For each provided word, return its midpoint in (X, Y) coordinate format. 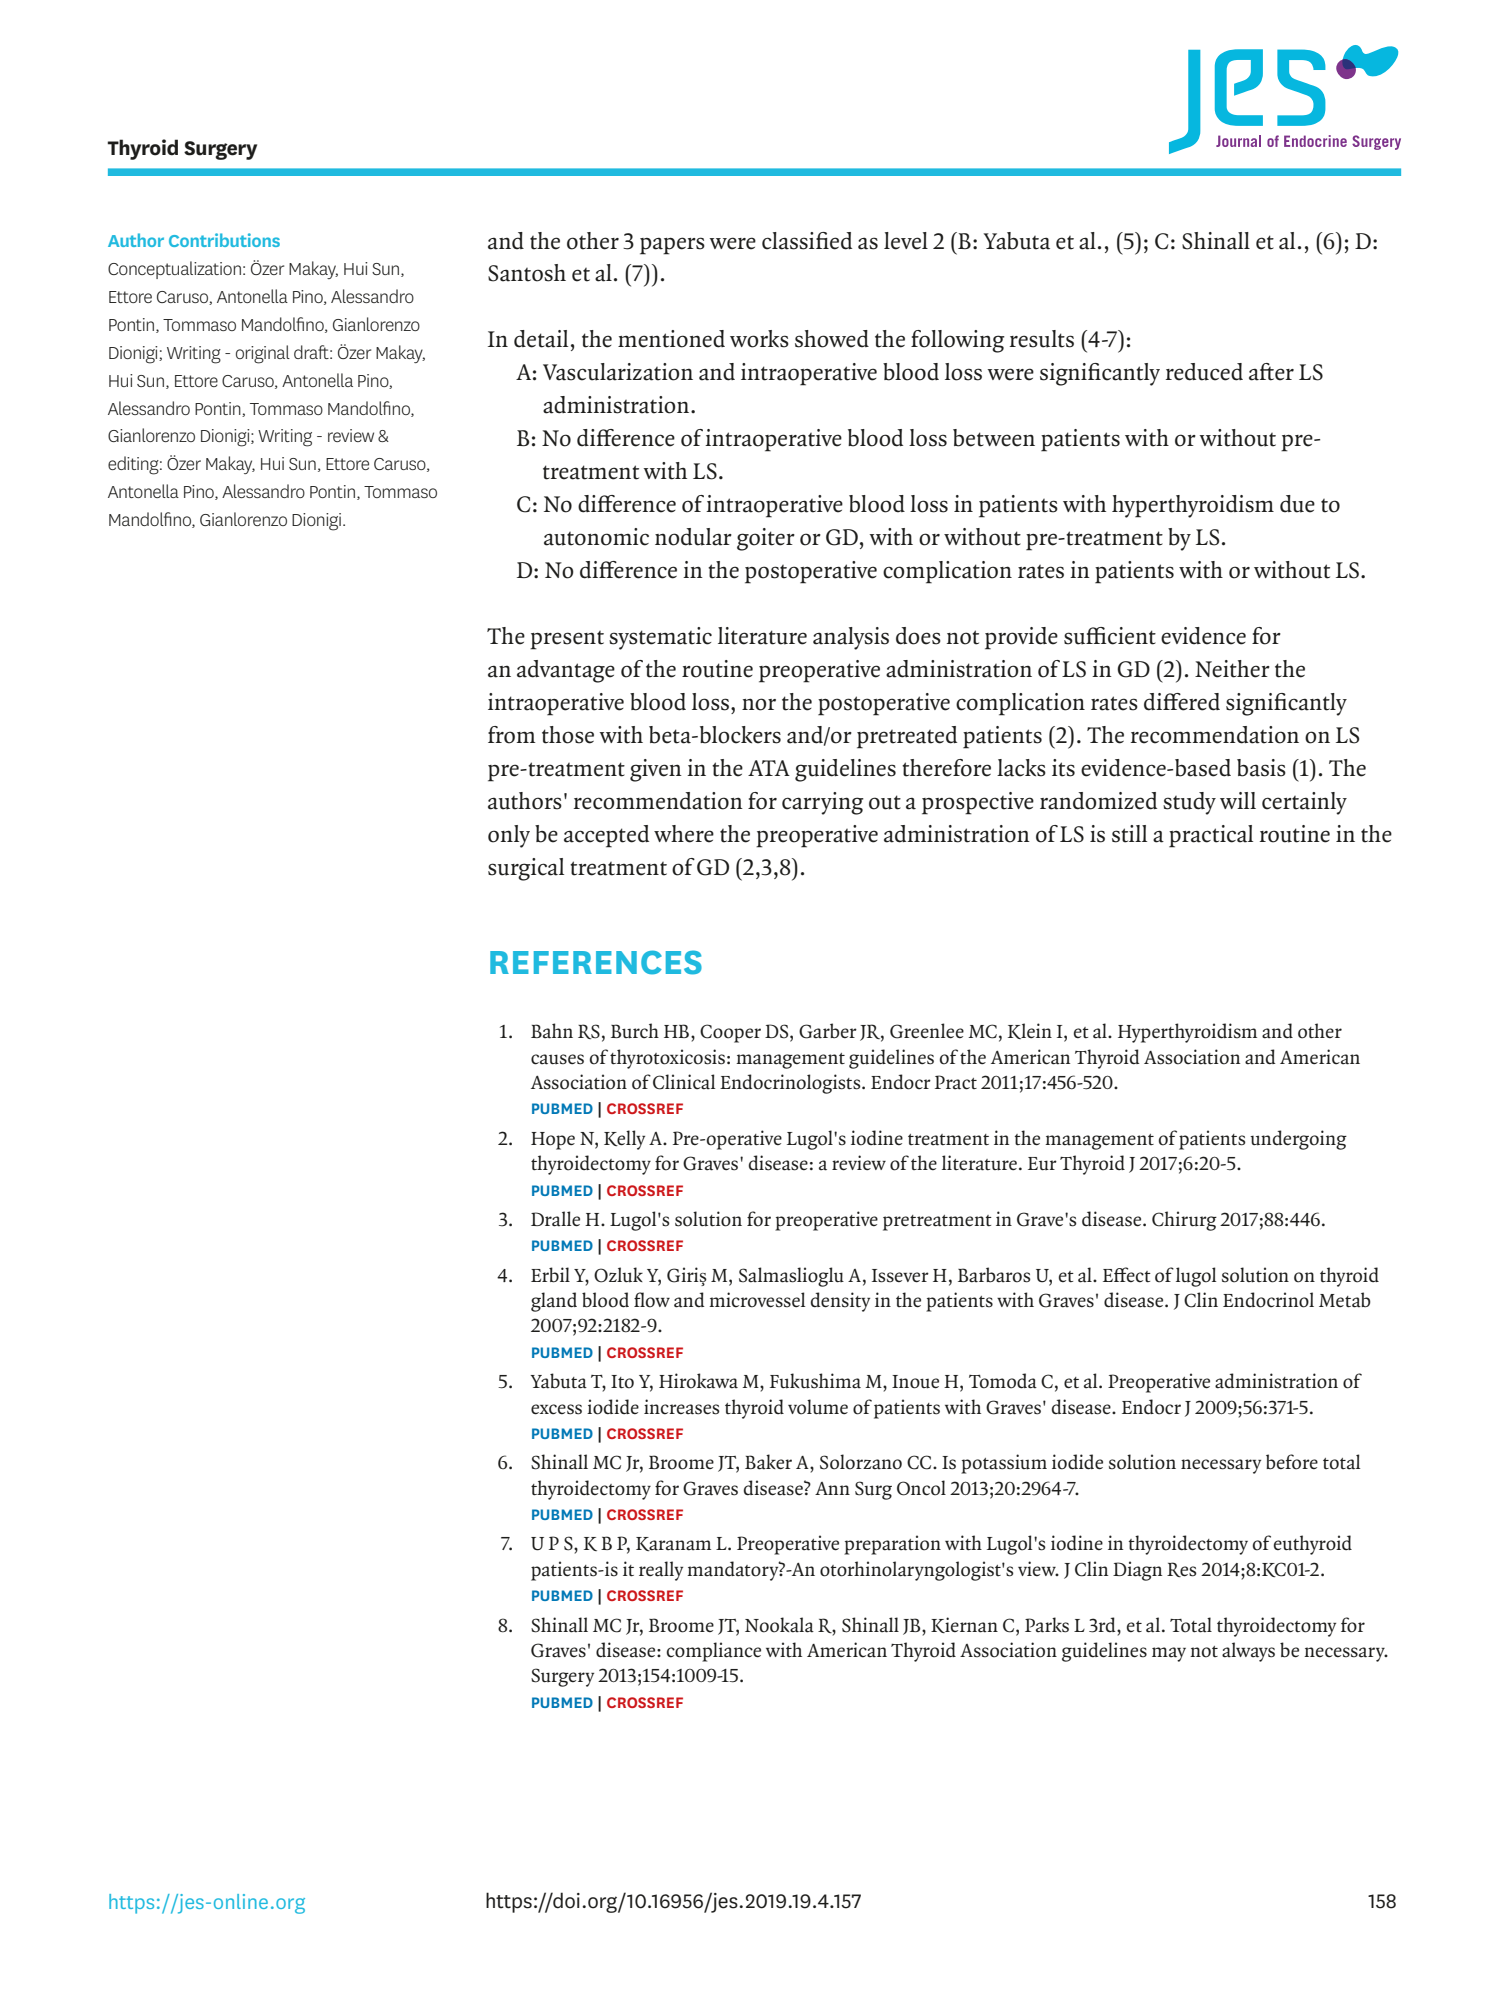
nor (759, 704)
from (512, 735)
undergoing (1298, 1140)
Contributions (224, 240)
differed (1182, 702)
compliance (714, 1652)
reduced (1204, 372)
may (1169, 1654)
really (661, 1571)
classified (807, 241)
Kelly (624, 1140)
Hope (553, 1141)
